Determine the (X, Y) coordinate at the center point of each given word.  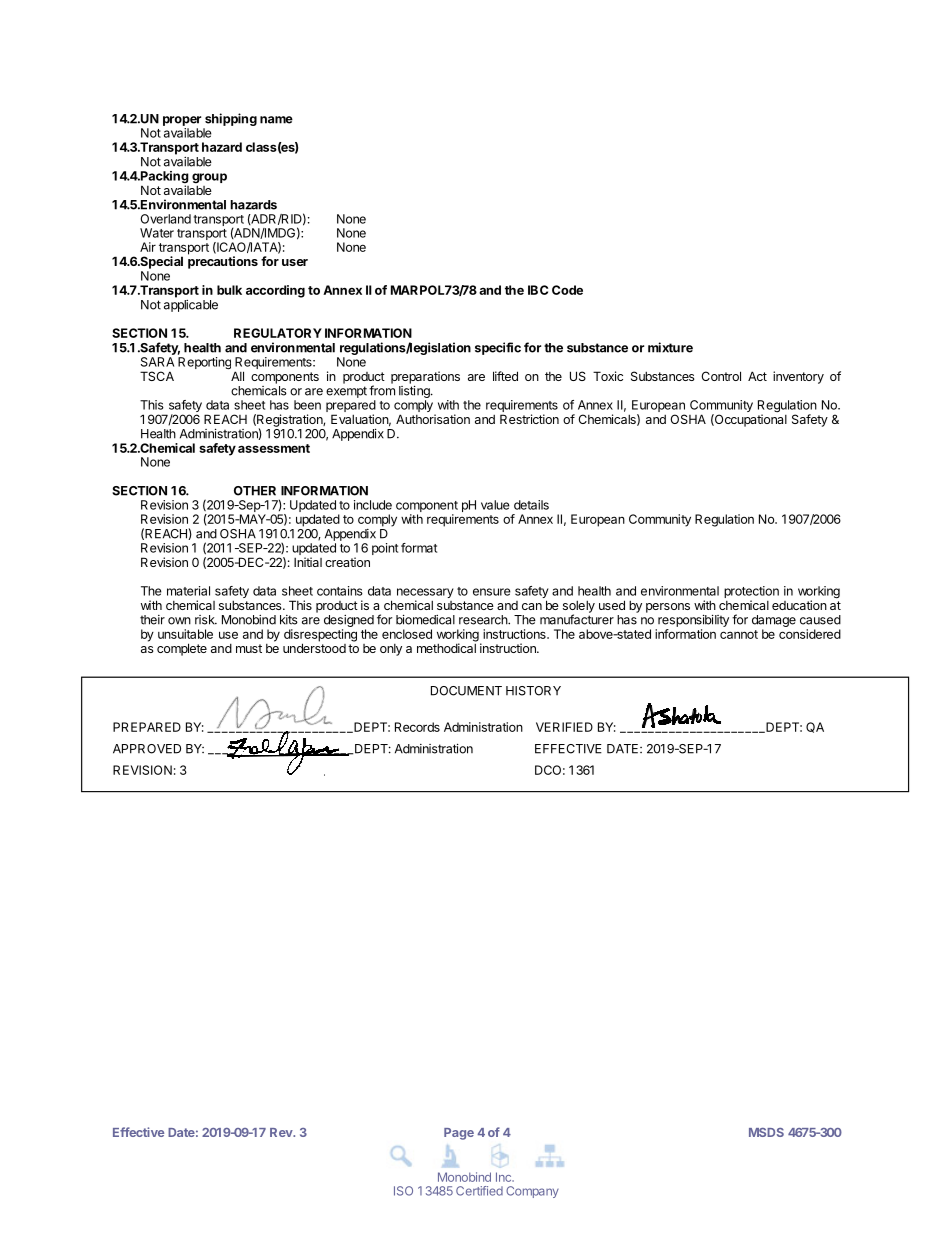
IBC (538, 290)
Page (459, 1134)
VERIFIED (564, 727)
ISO (403, 1191)
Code (567, 290)
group (209, 179)
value (495, 505)
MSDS (766, 1132)
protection (751, 593)
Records (417, 727)
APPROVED (147, 749)
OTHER (255, 491)
